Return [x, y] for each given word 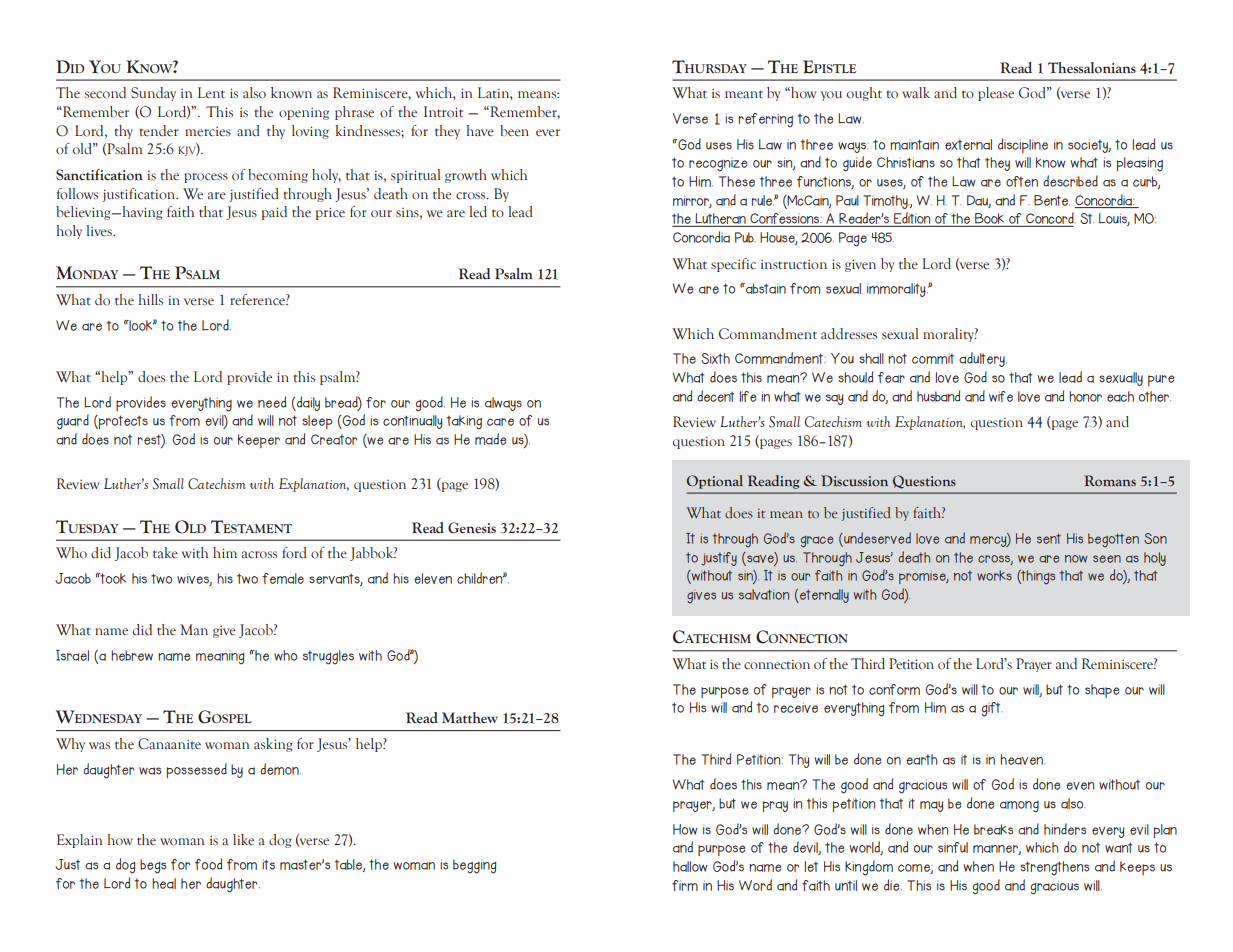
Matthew [470, 718]
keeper [259, 441]
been [514, 131]
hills [151, 299]
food [208, 864]
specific [733, 265]
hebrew [132, 655]
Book [990, 220]
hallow [690, 866]
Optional [715, 482]
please [996, 94]
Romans [1110, 480]
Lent [211, 93]
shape [1102, 691]
